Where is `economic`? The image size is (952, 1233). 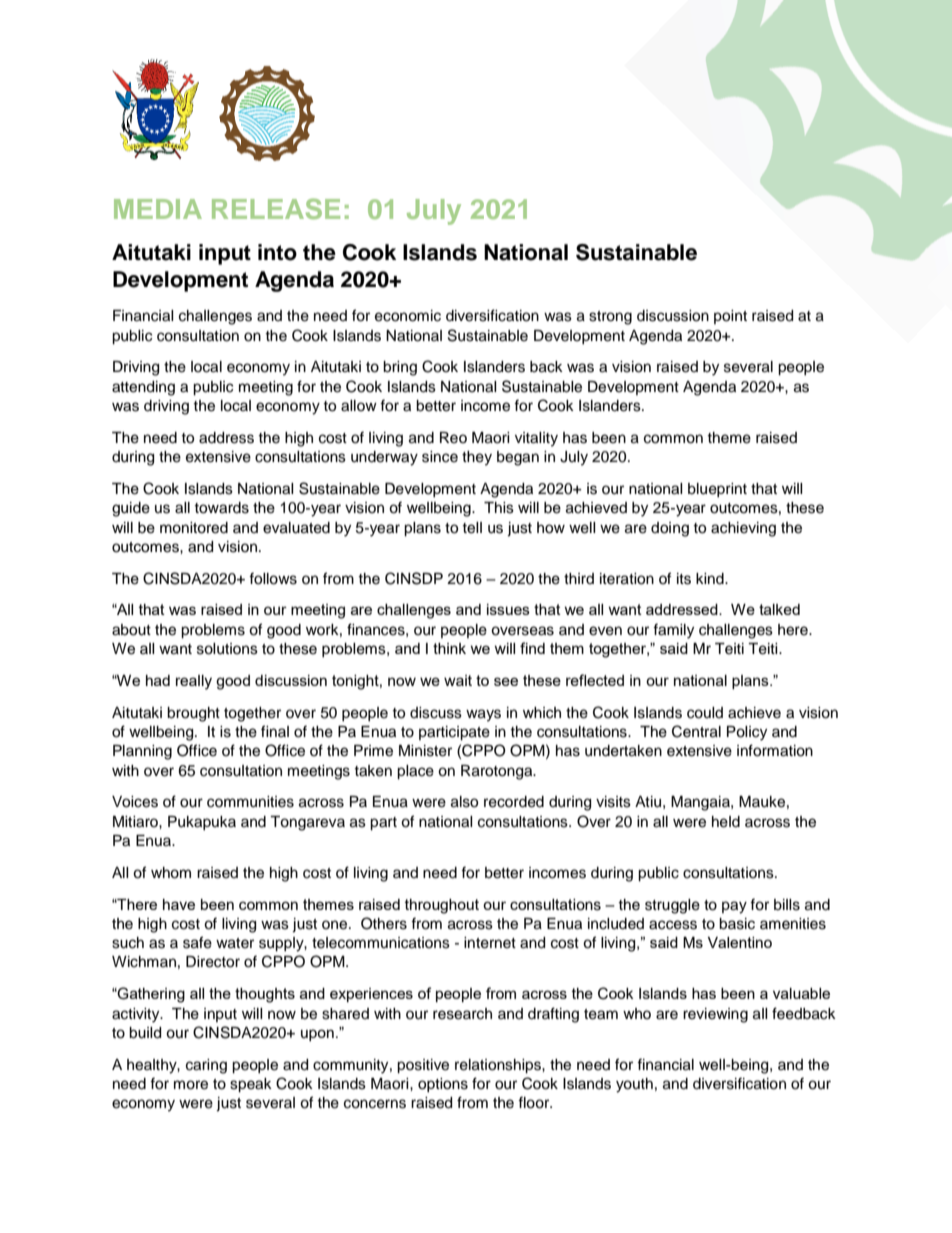
economic is located at coordinates (408, 316).
